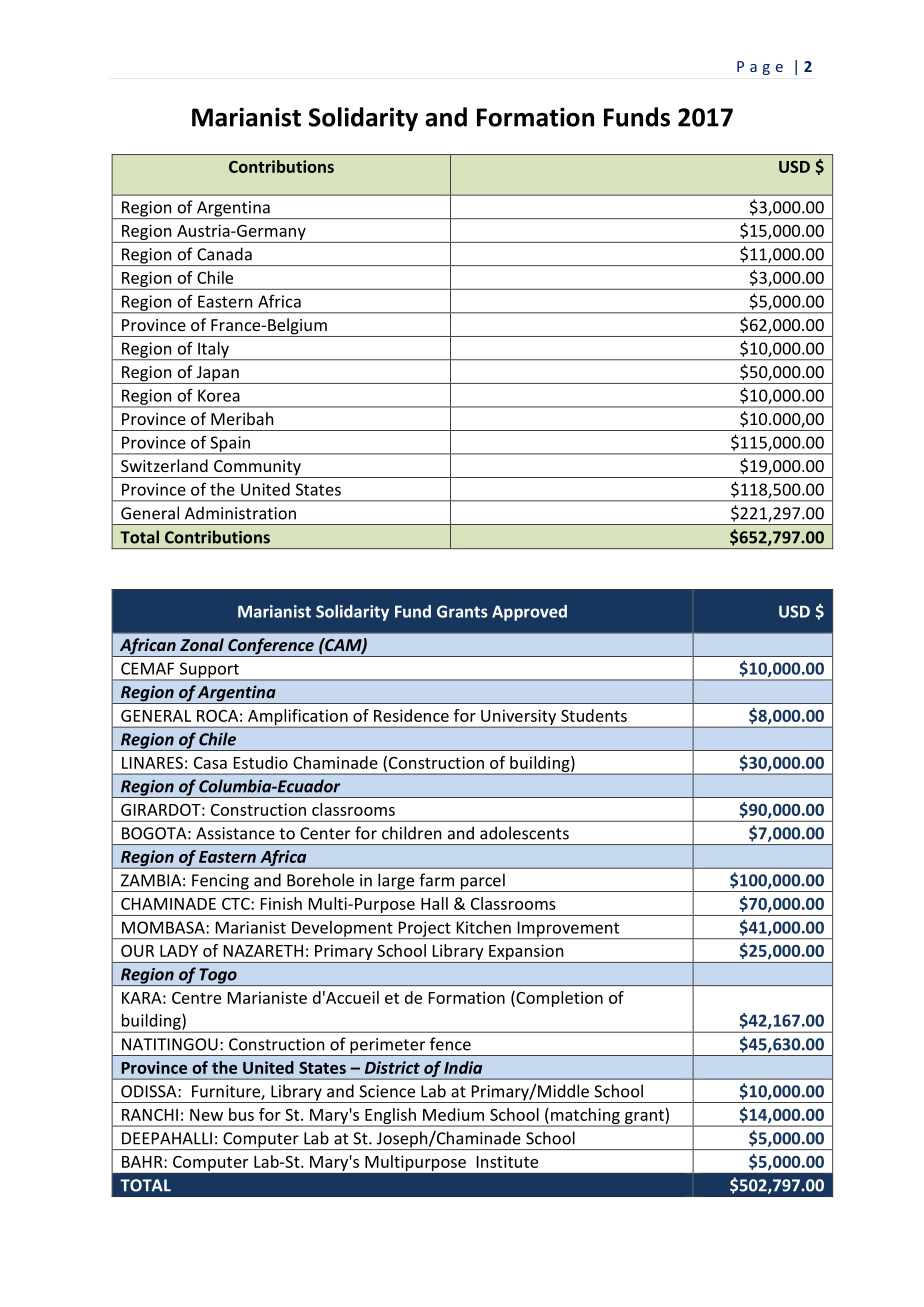  Describe the element at coordinates (220, 883) in the page. I see `Fencing` at that location.
